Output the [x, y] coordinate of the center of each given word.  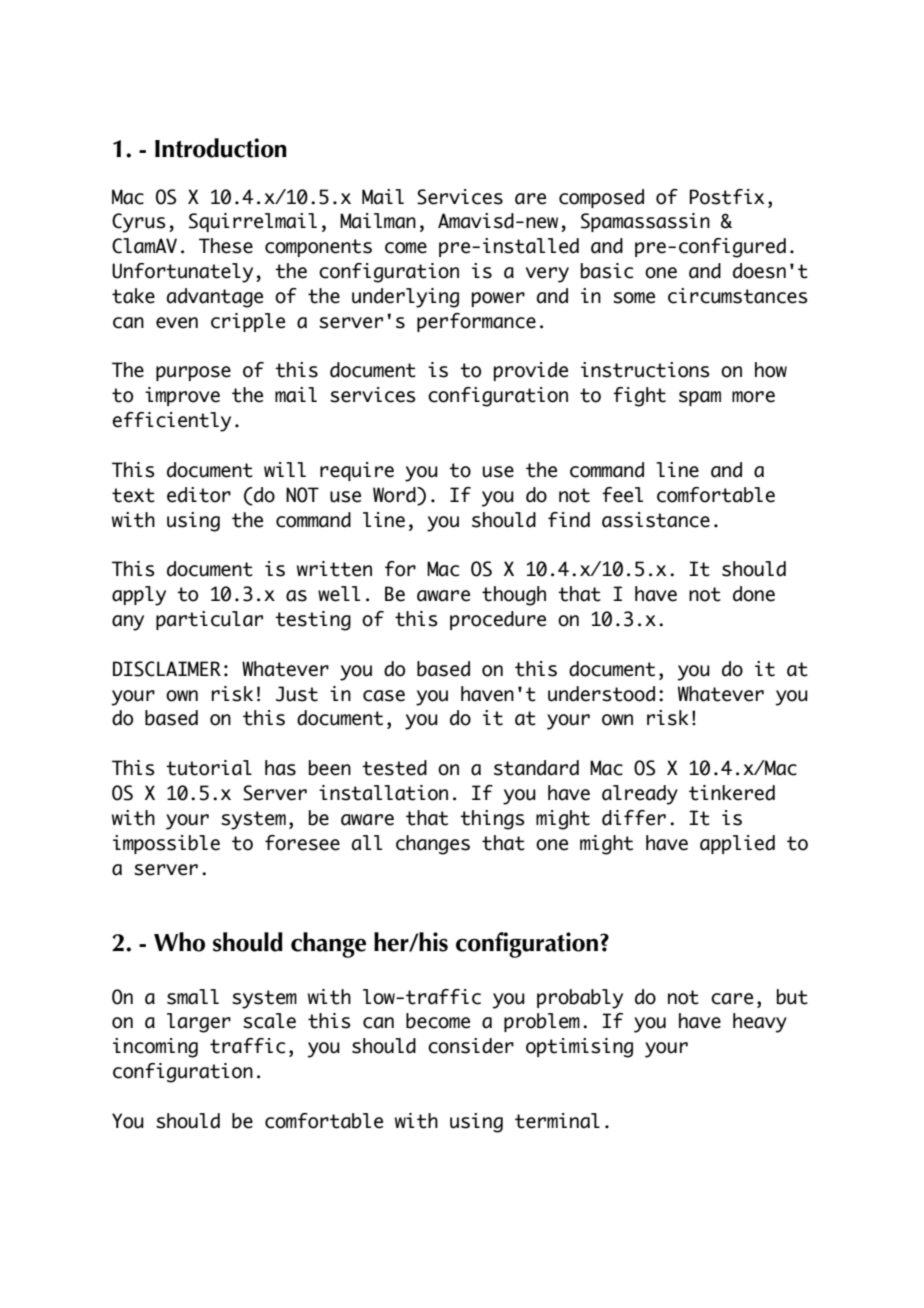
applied [737, 844]
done [754, 594]
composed [601, 198]
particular [209, 620]
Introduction [221, 148]
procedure [498, 620]
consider [471, 1046]
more [753, 397]
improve [182, 396]
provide [531, 371]
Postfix [727, 197]
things [492, 820]
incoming [155, 1048]
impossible [166, 844]
